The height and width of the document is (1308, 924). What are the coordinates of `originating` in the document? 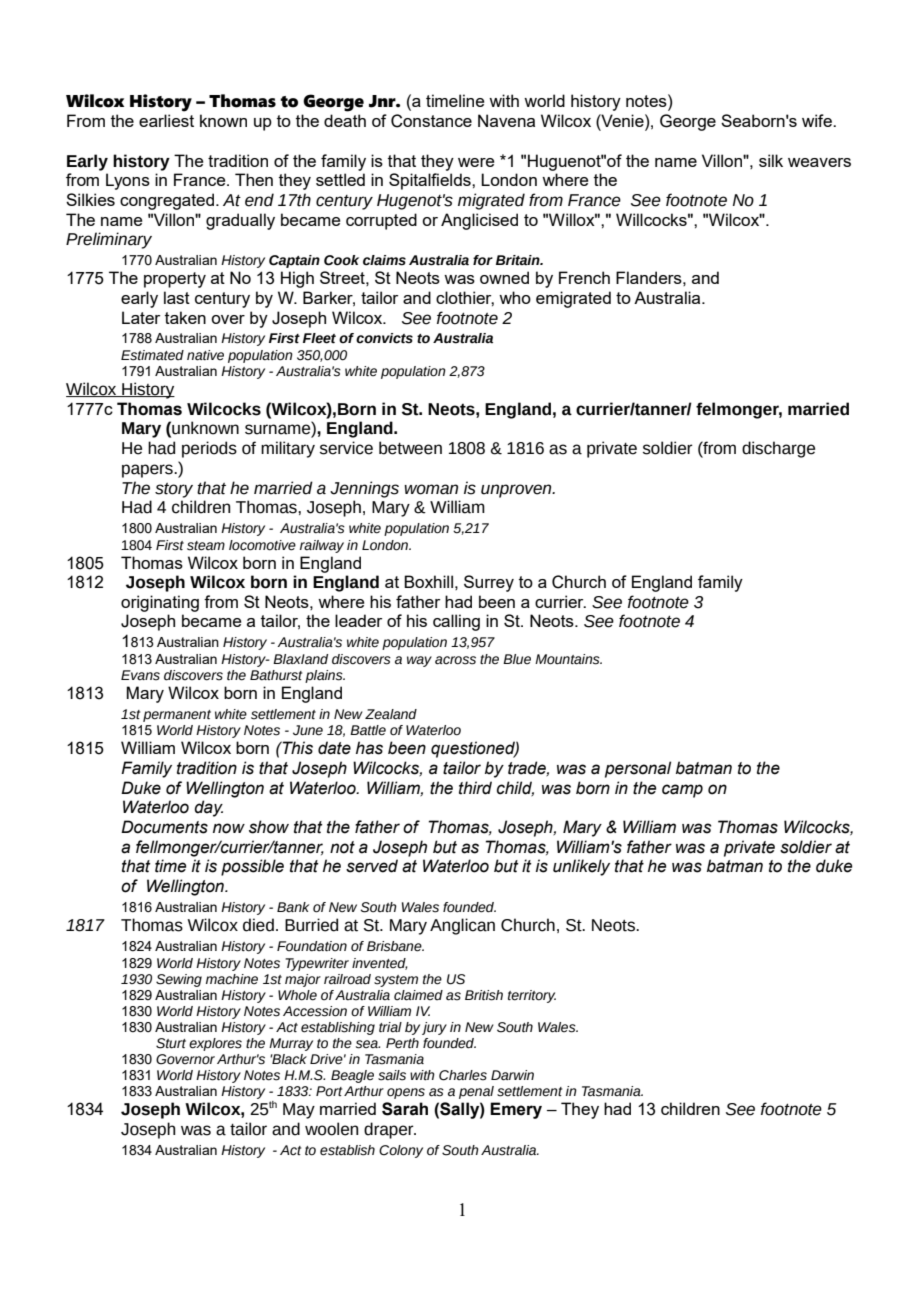 It's located at (160, 603).
